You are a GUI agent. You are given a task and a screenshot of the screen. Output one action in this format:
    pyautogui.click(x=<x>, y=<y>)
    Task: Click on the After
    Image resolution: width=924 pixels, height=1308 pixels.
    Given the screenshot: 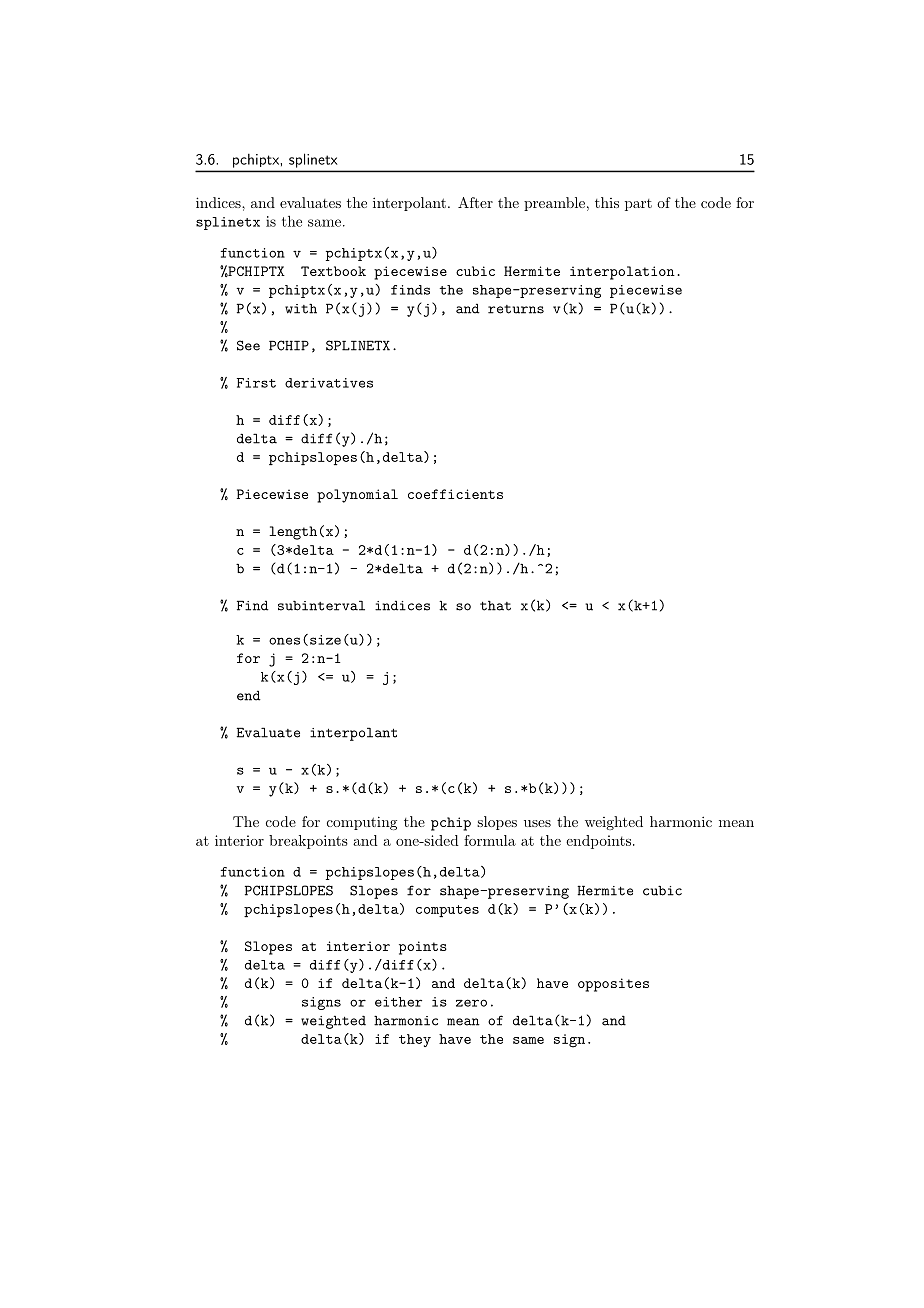 What is the action you would take?
    pyautogui.click(x=475, y=202)
